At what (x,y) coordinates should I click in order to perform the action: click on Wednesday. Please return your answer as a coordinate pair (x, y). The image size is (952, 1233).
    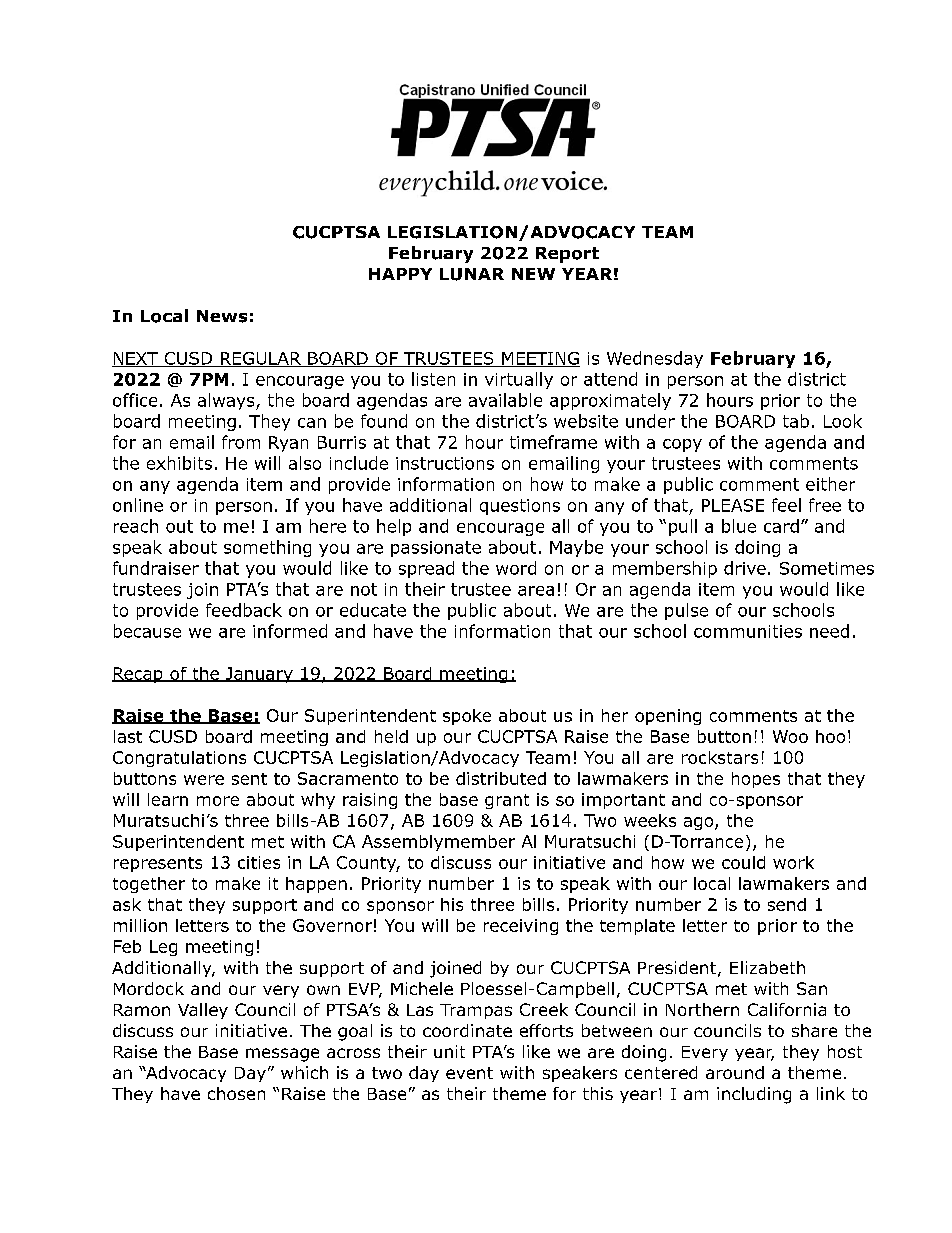
    Looking at the image, I should click on (655, 359).
